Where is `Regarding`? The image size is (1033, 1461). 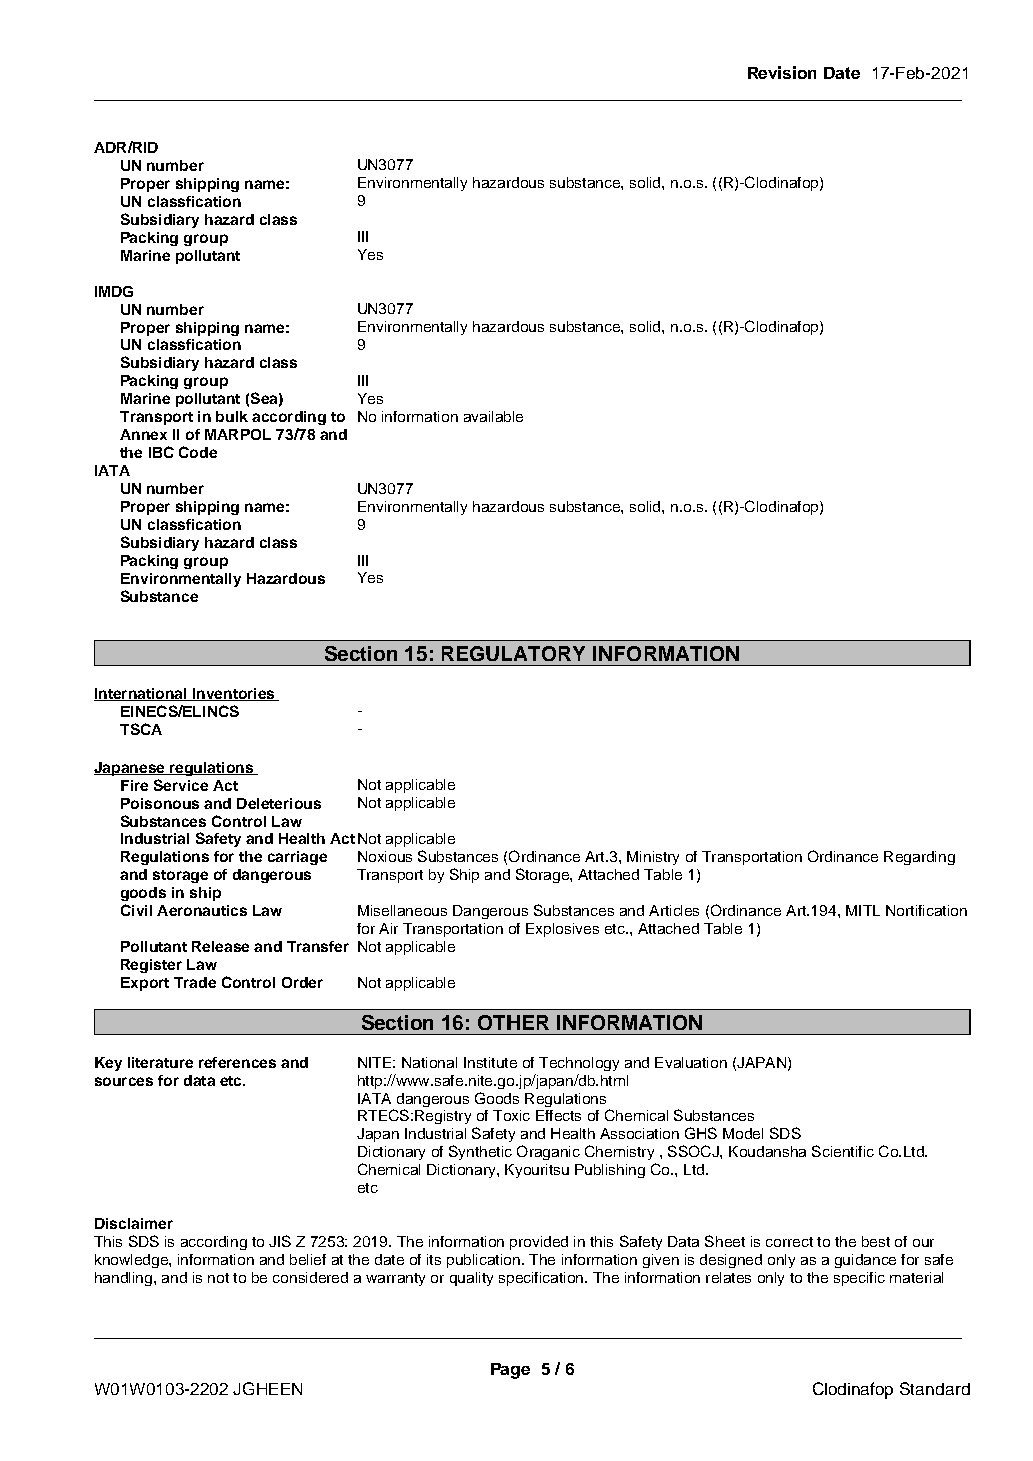
Regarding is located at coordinates (919, 858).
